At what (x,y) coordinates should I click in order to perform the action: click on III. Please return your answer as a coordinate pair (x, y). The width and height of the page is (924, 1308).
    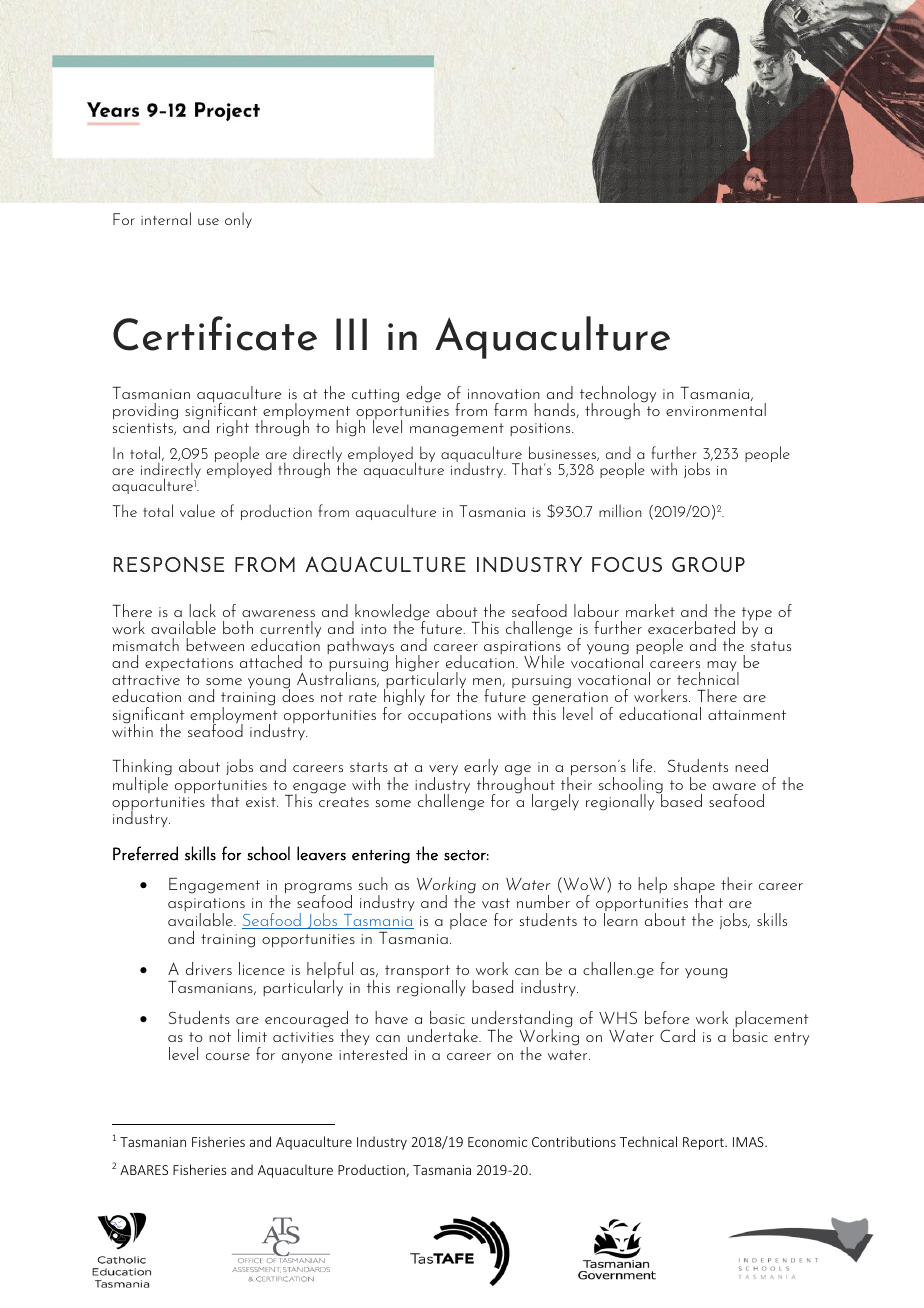
    Looking at the image, I should click on (351, 334).
